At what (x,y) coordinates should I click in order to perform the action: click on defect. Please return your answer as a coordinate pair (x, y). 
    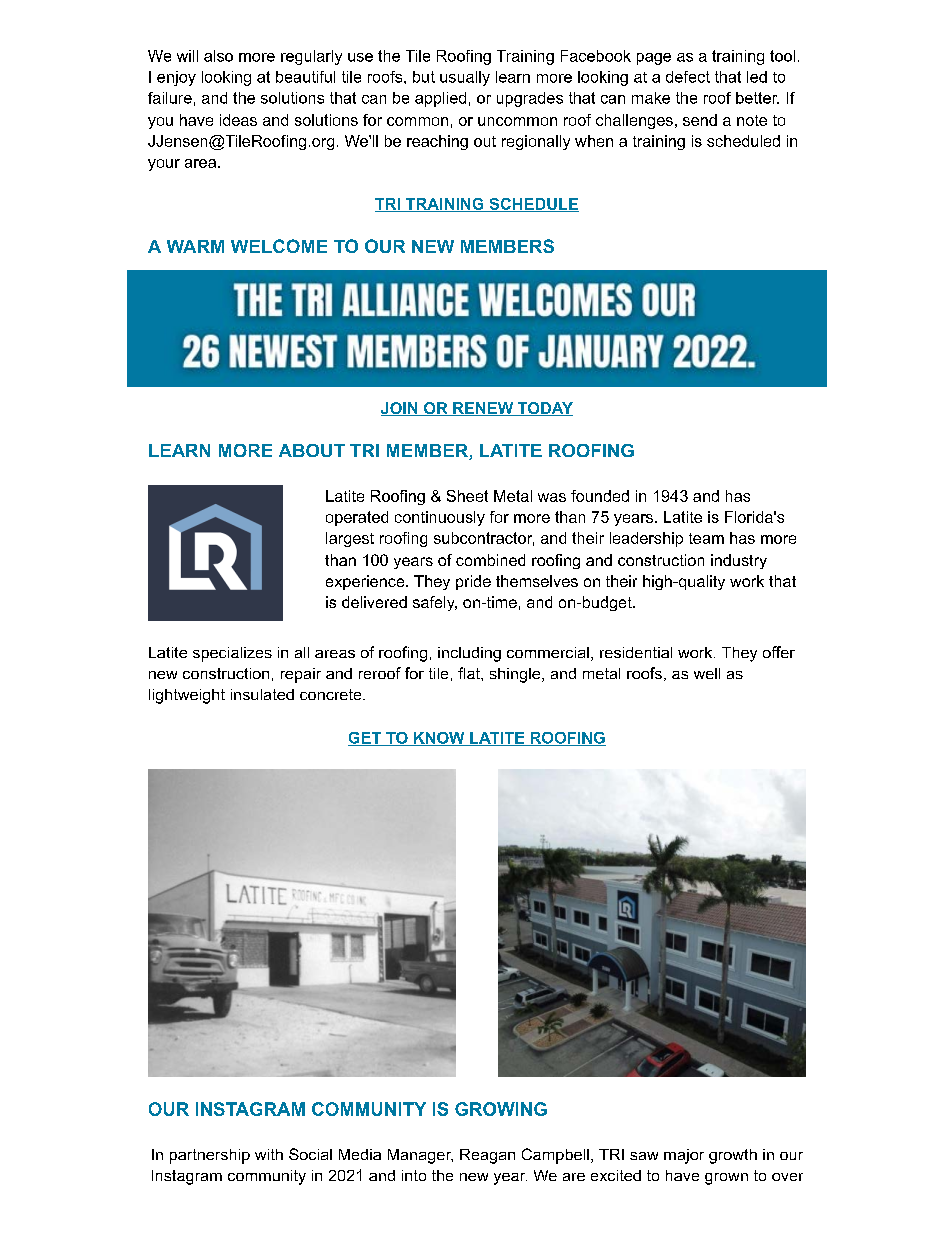
    Looking at the image, I should click on (688, 77).
